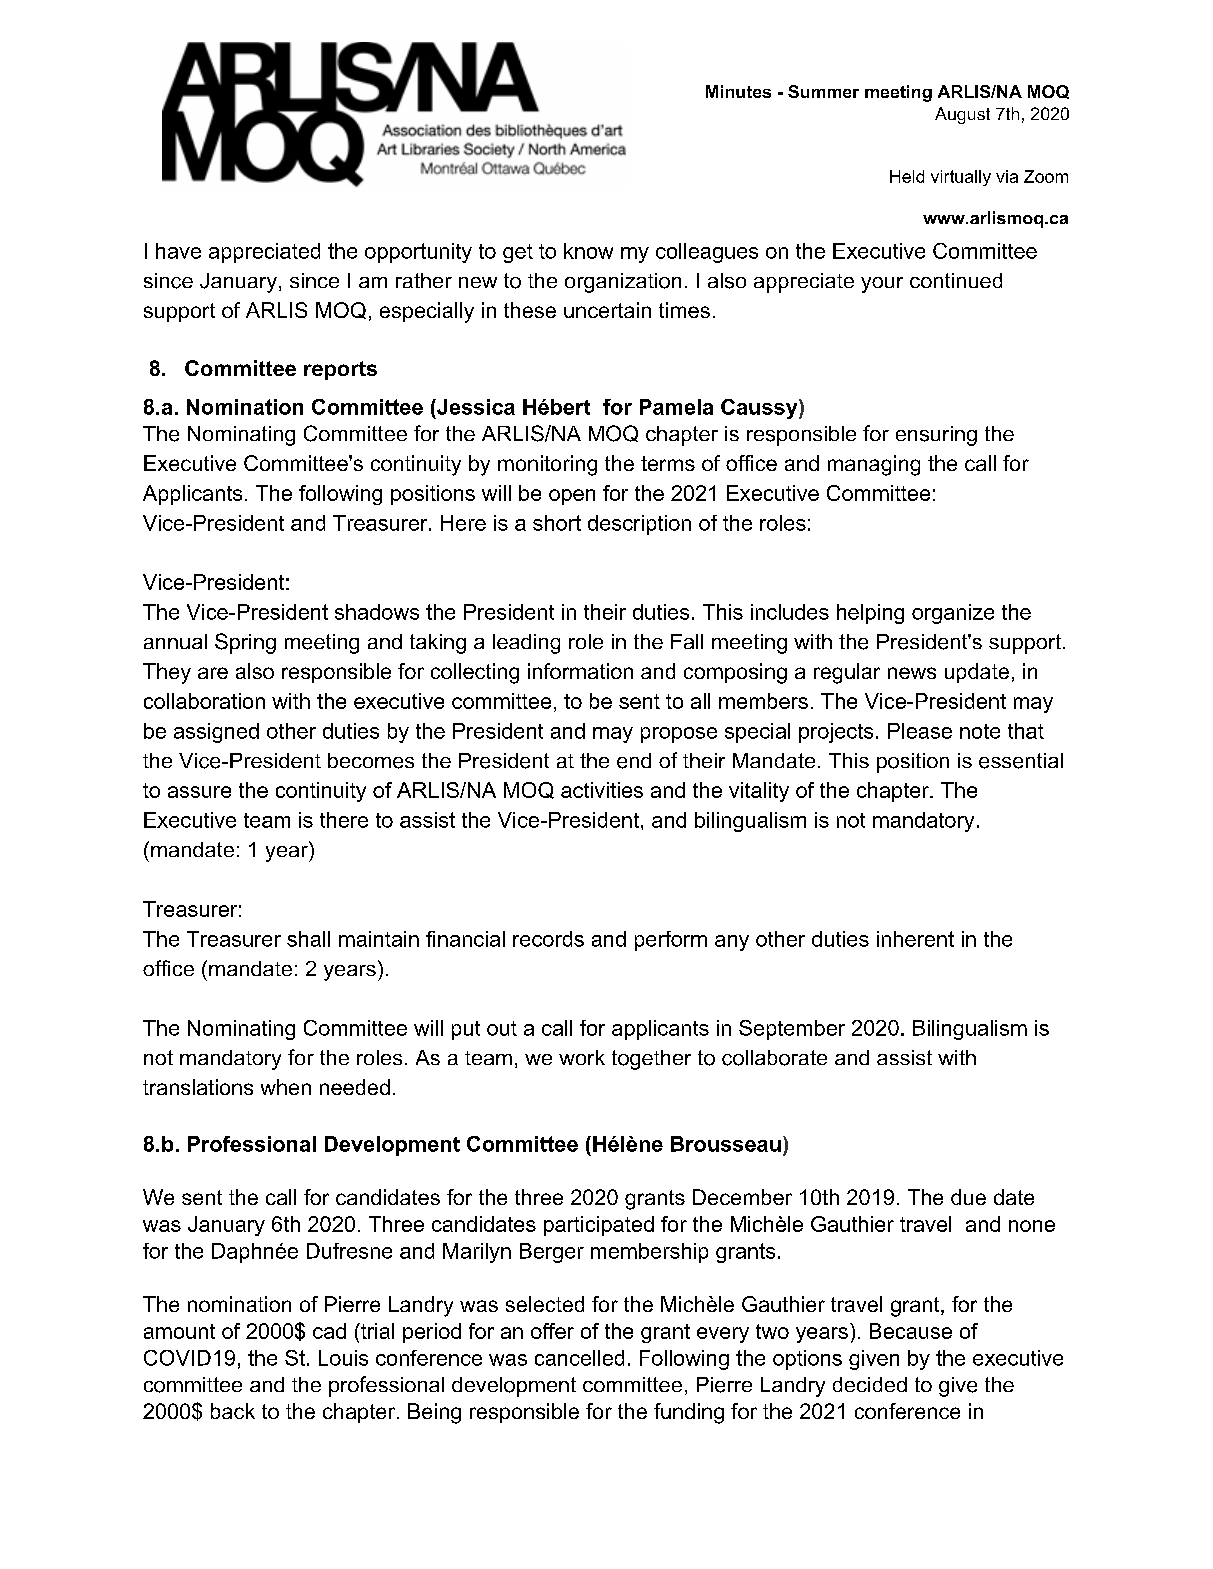 The width and height of the image is (1213, 1569). What do you see at coordinates (911, 1331) in the image?
I see `Because` at bounding box center [911, 1331].
